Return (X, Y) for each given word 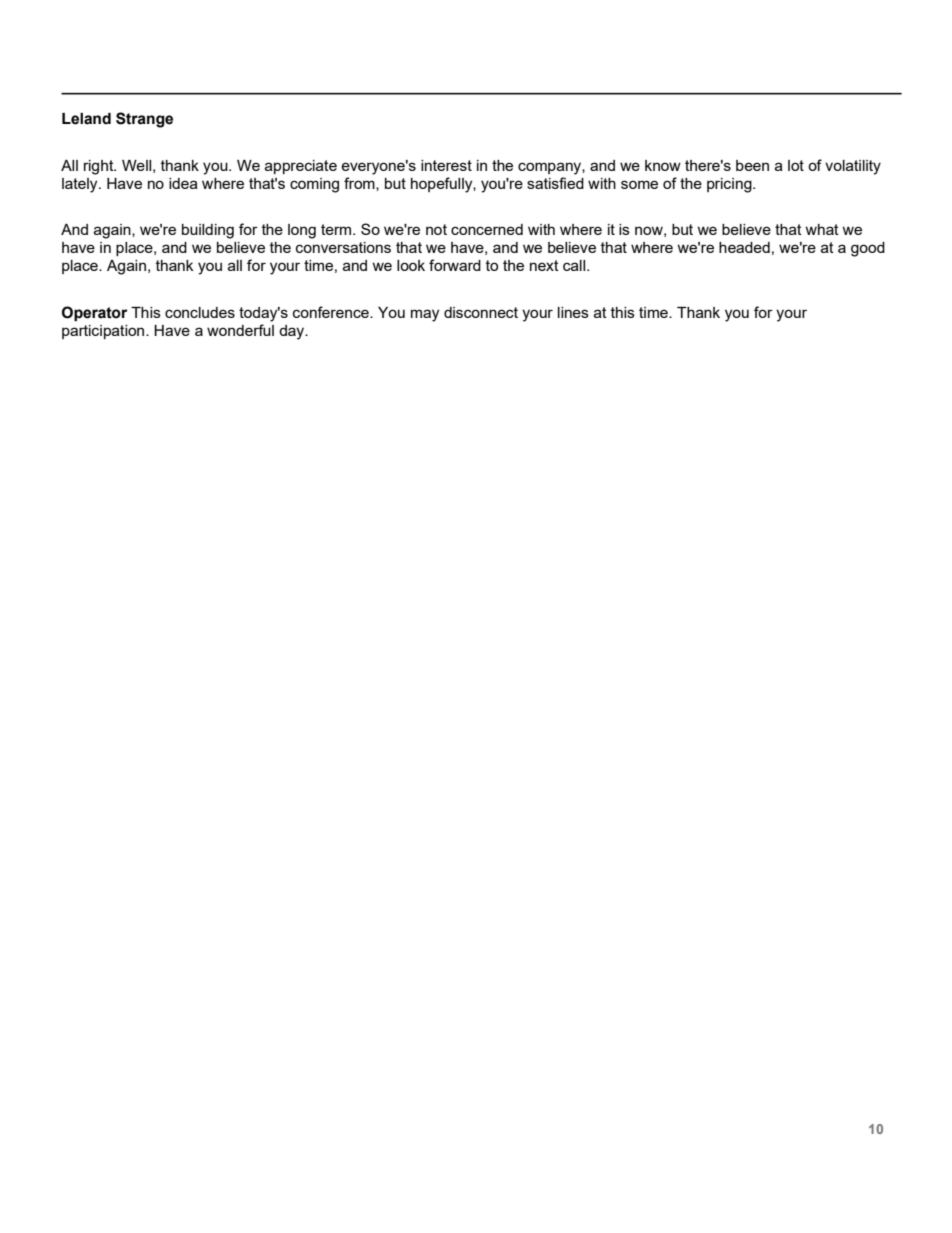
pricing (730, 185)
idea (183, 183)
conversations (343, 247)
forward (455, 265)
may (425, 315)
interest (446, 165)
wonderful (240, 330)
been (752, 165)
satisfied (555, 183)
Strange (144, 120)
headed (744, 247)
